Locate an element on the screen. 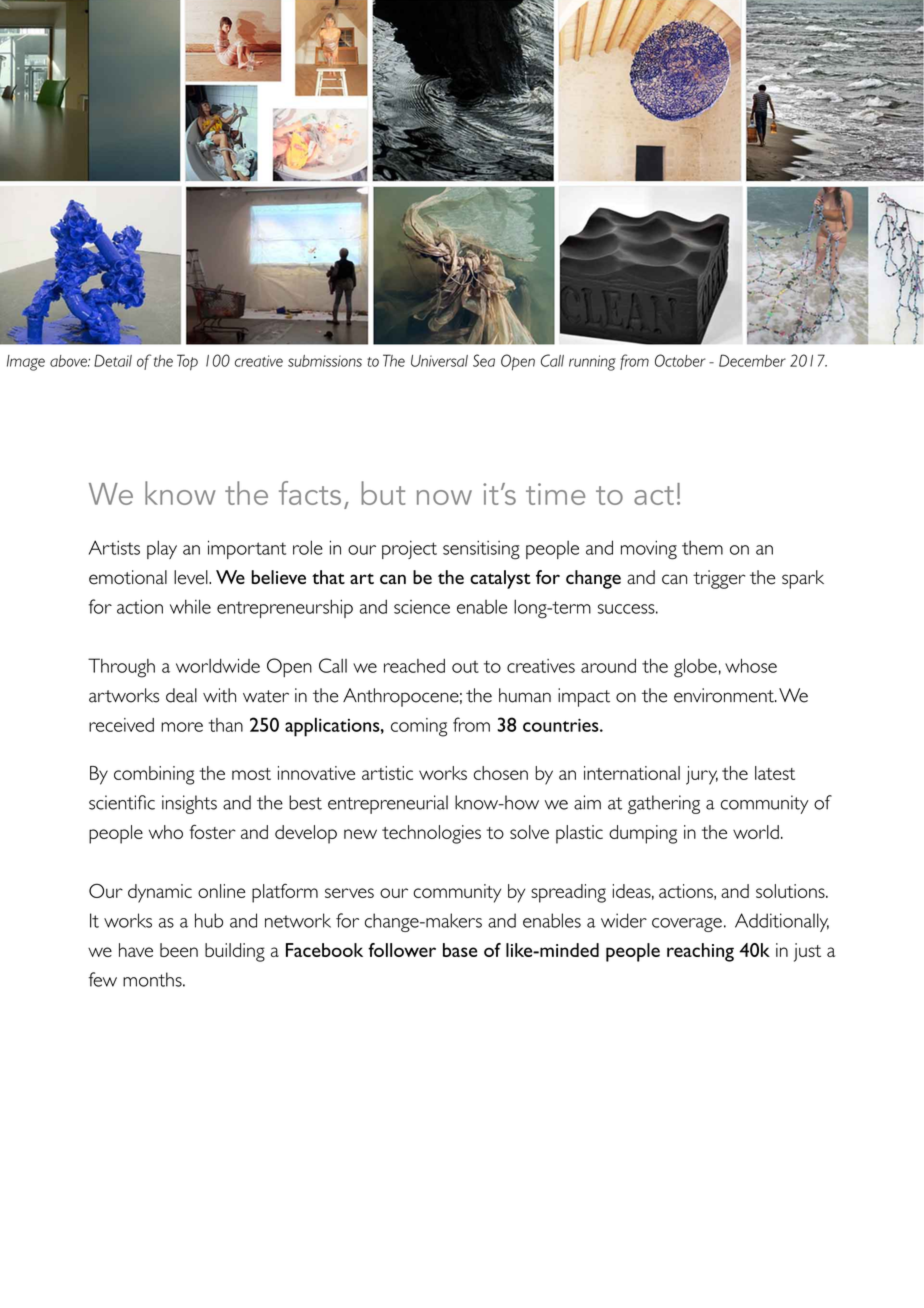  reached is located at coordinates (414, 666).
